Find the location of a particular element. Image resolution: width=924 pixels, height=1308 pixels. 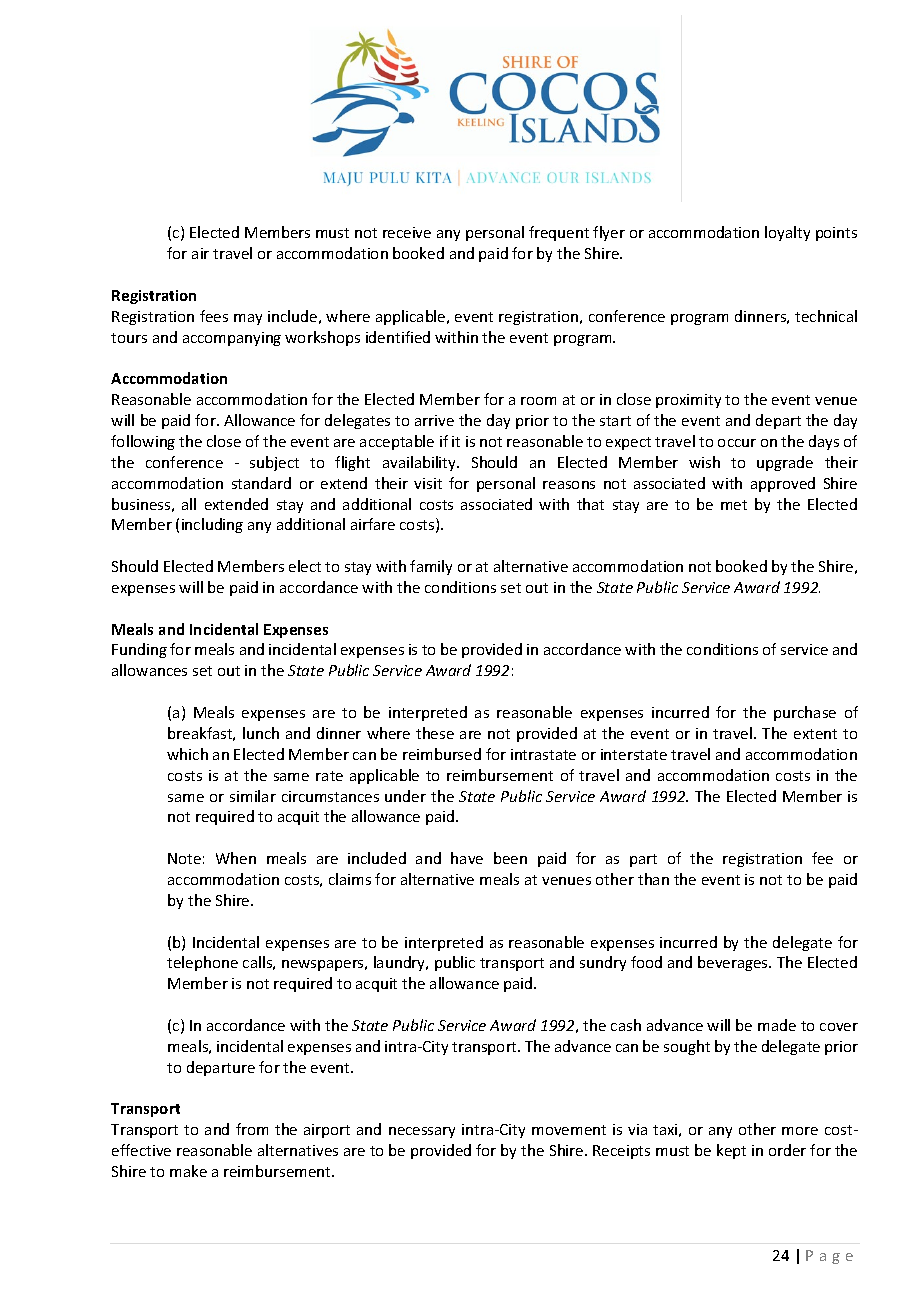

loyalty is located at coordinates (787, 233).
